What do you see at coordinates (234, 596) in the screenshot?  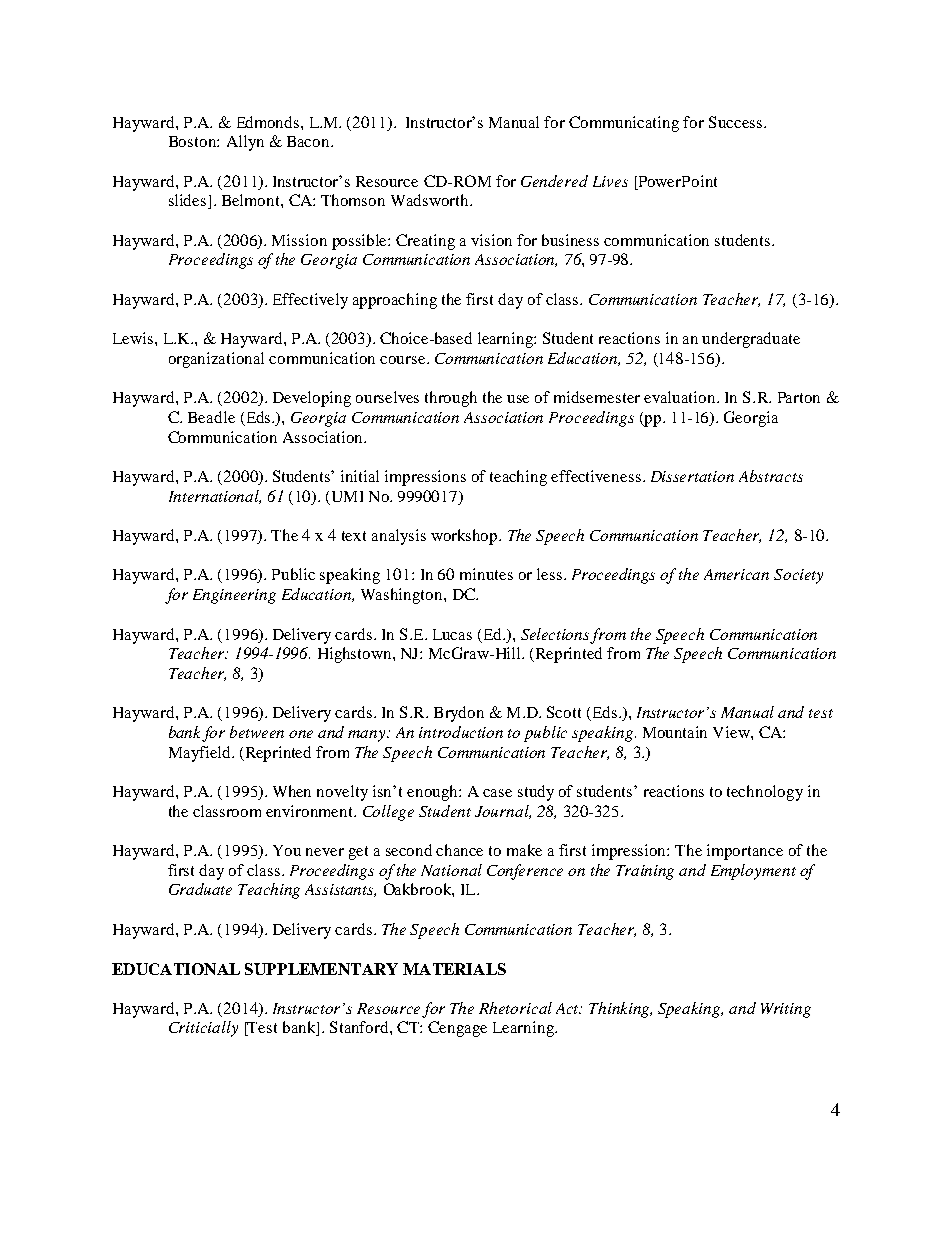 I see `Engineering` at bounding box center [234, 596].
